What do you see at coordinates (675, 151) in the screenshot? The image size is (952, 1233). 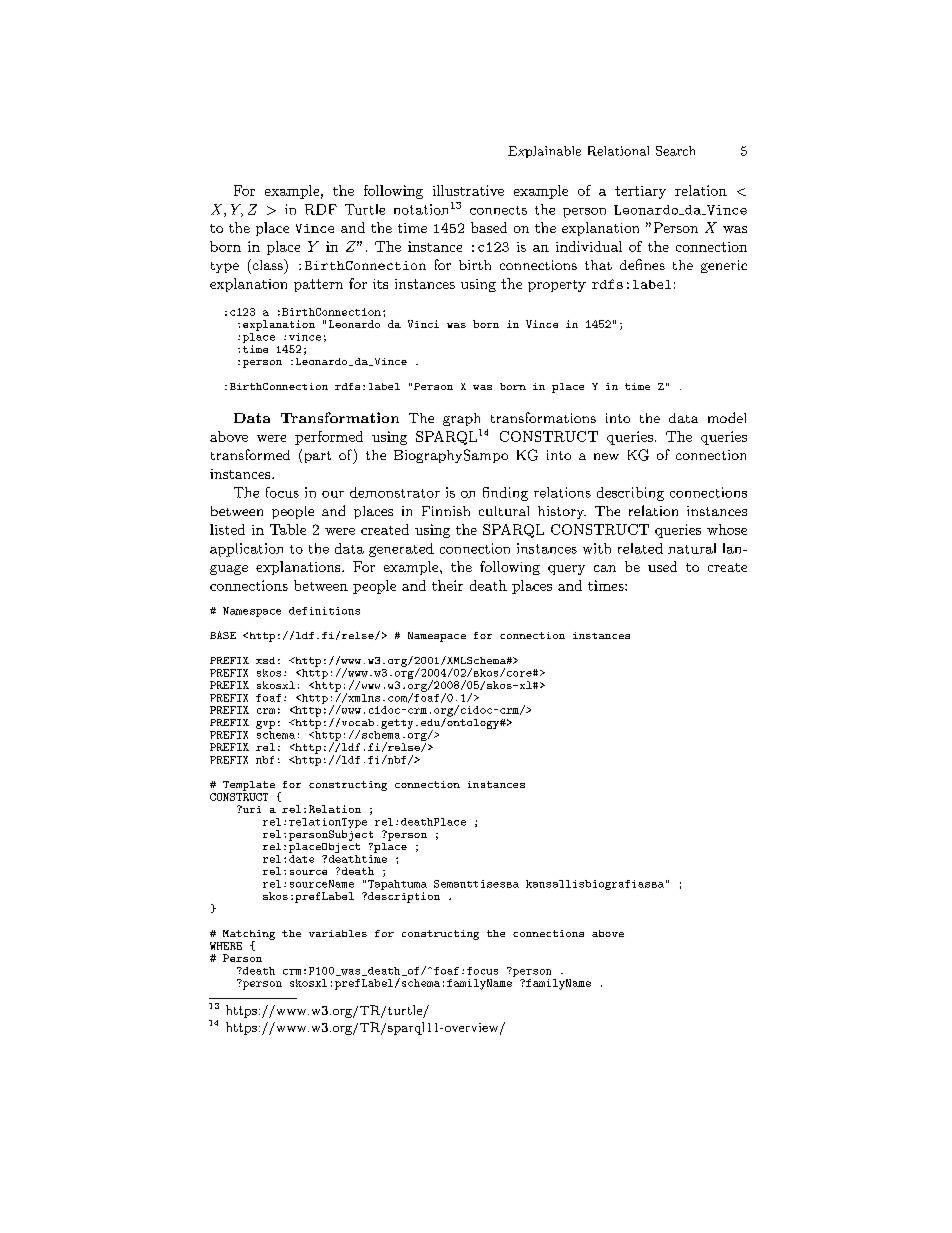 I see `Search` at bounding box center [675, 151].
